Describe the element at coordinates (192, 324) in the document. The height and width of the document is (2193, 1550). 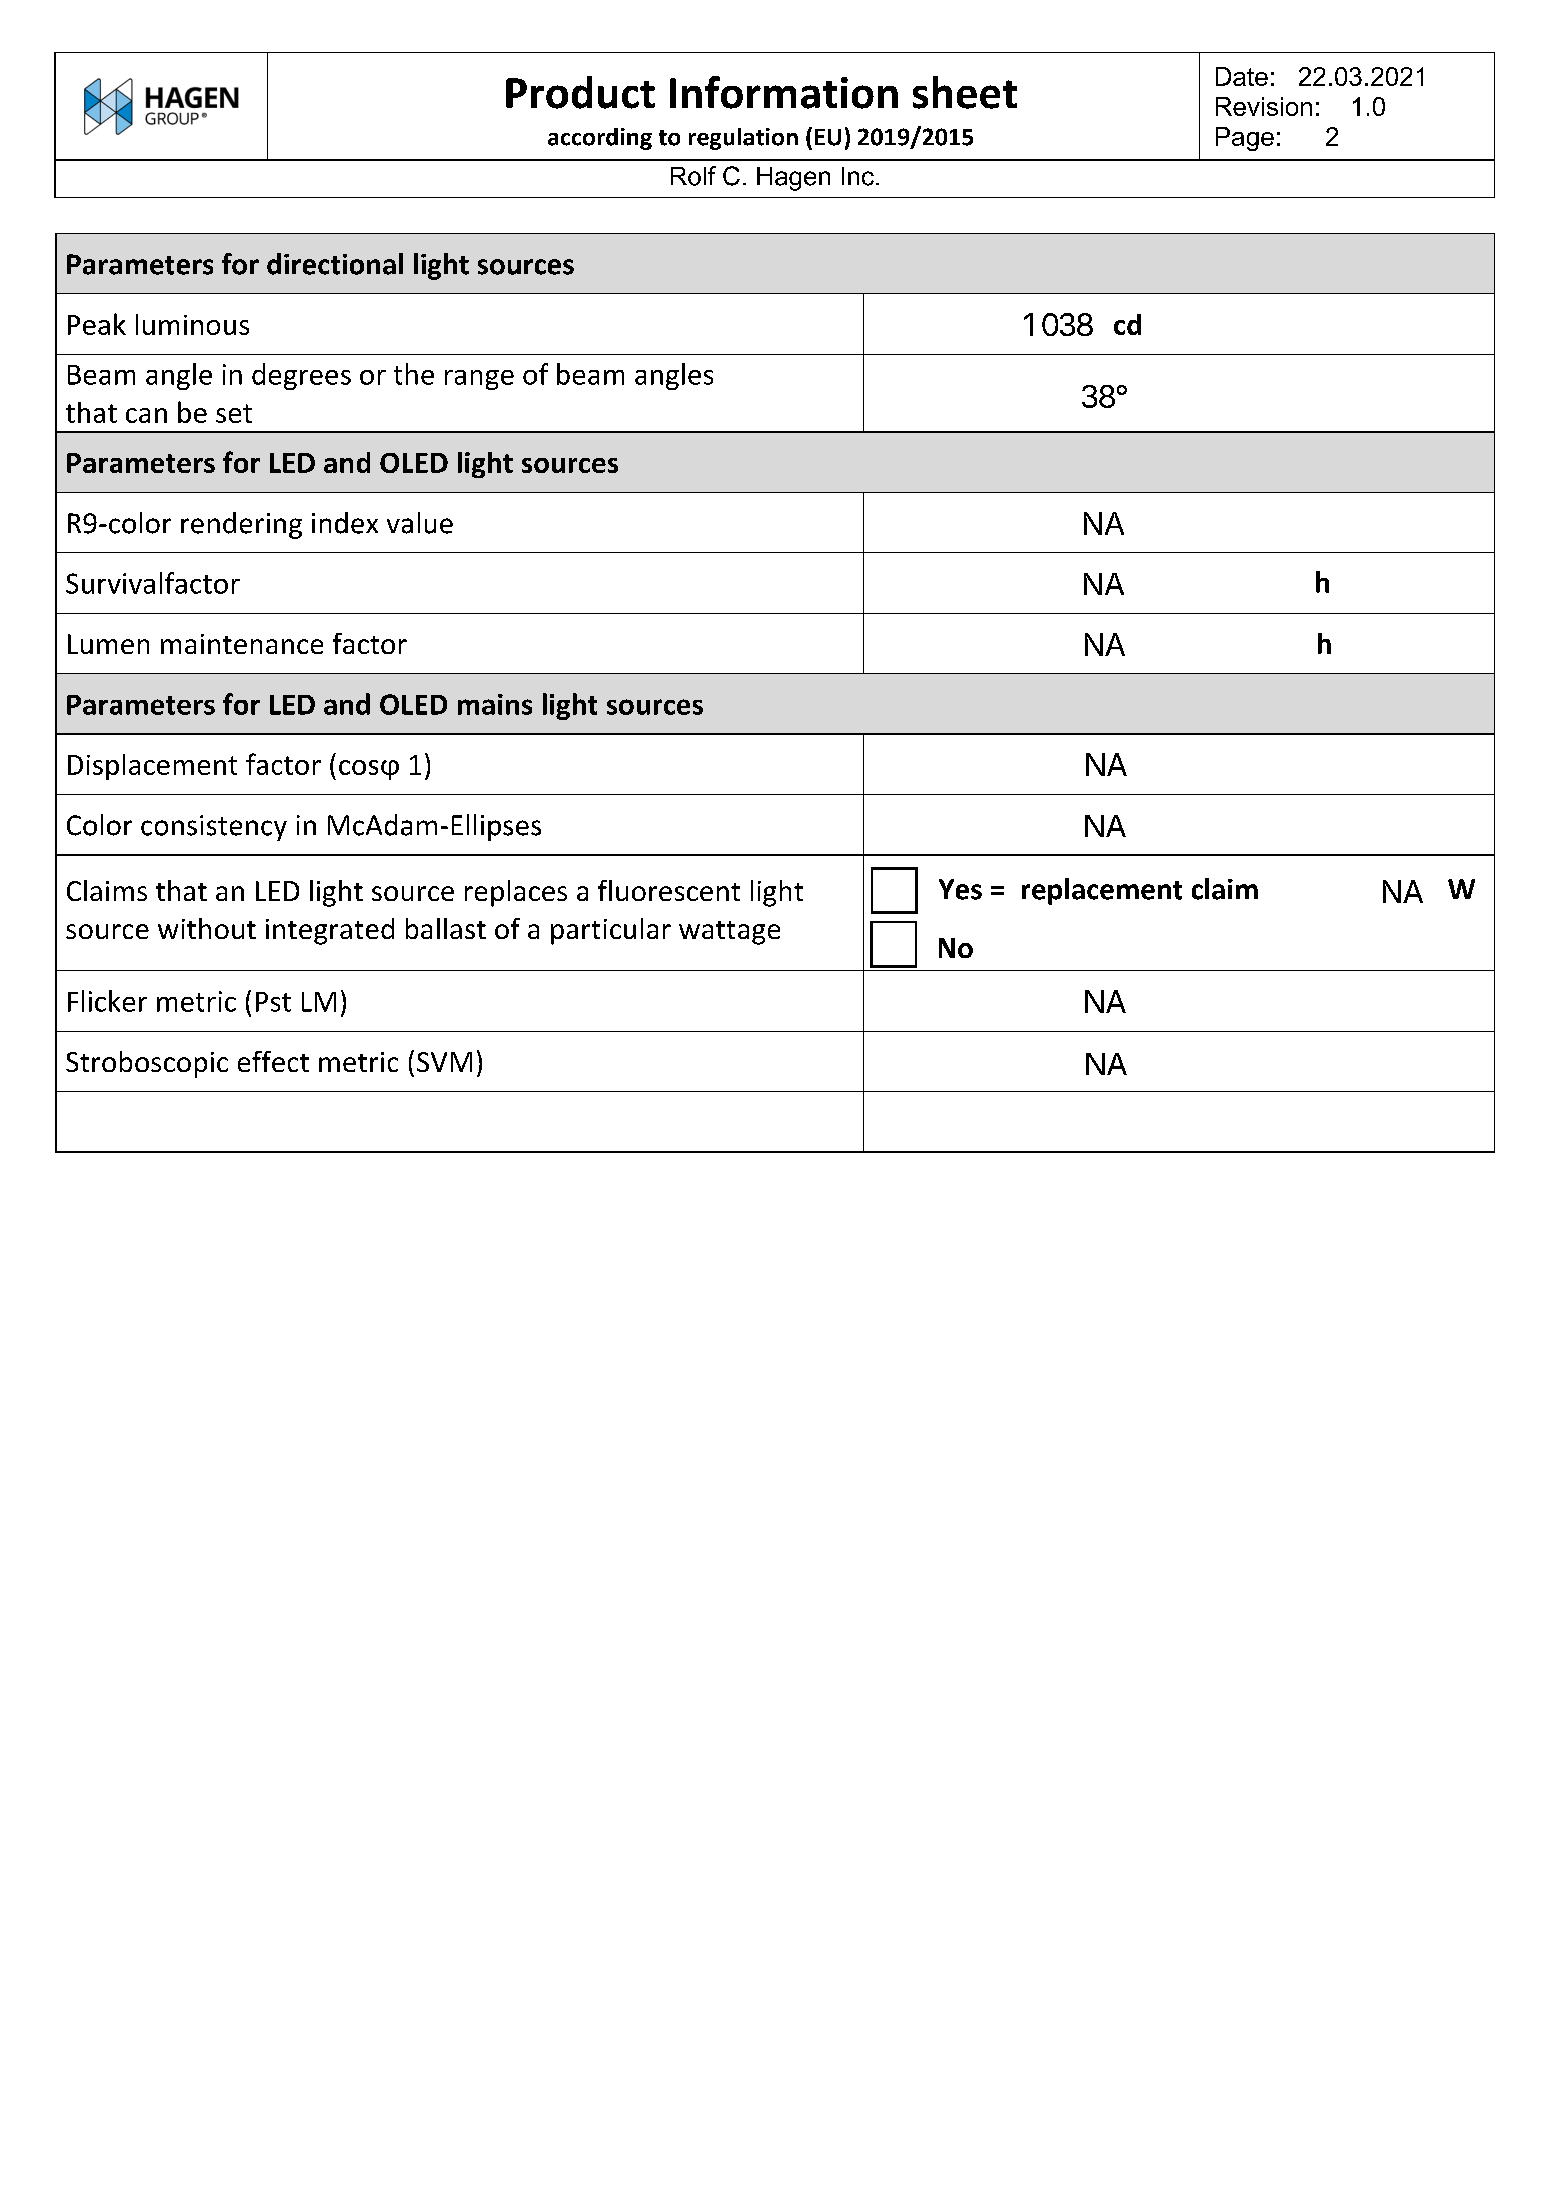
I see `luminous` at that location.
